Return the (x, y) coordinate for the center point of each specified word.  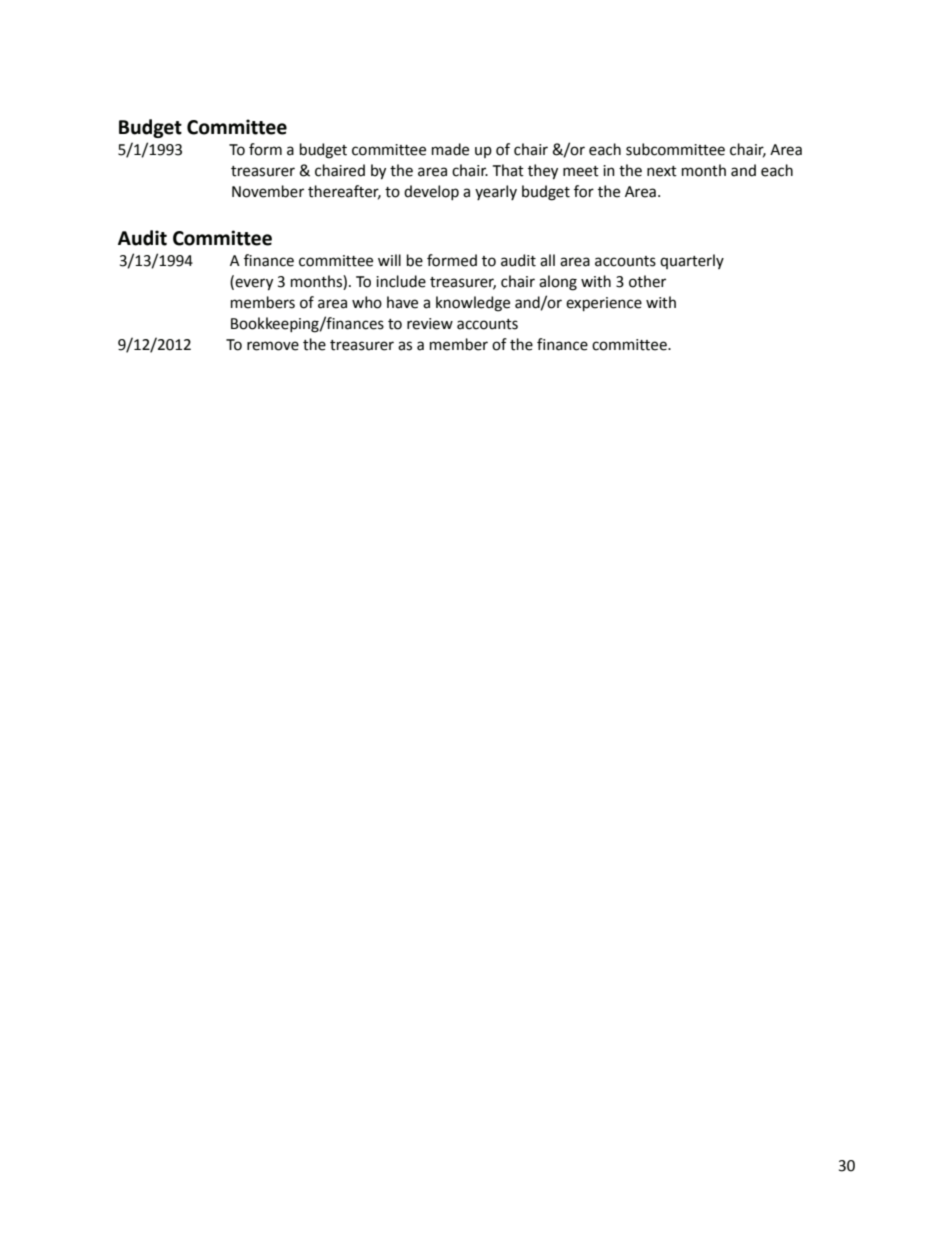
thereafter (344, 192)
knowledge (473, 304)
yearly (496, 192)
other (647, 281)
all (547, 260)
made (450, 149)
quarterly (692, 261)
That (508, 170)
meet (581, 171)
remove (273, 346)
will (389, 260)
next (662, 171)
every (253, 284)
